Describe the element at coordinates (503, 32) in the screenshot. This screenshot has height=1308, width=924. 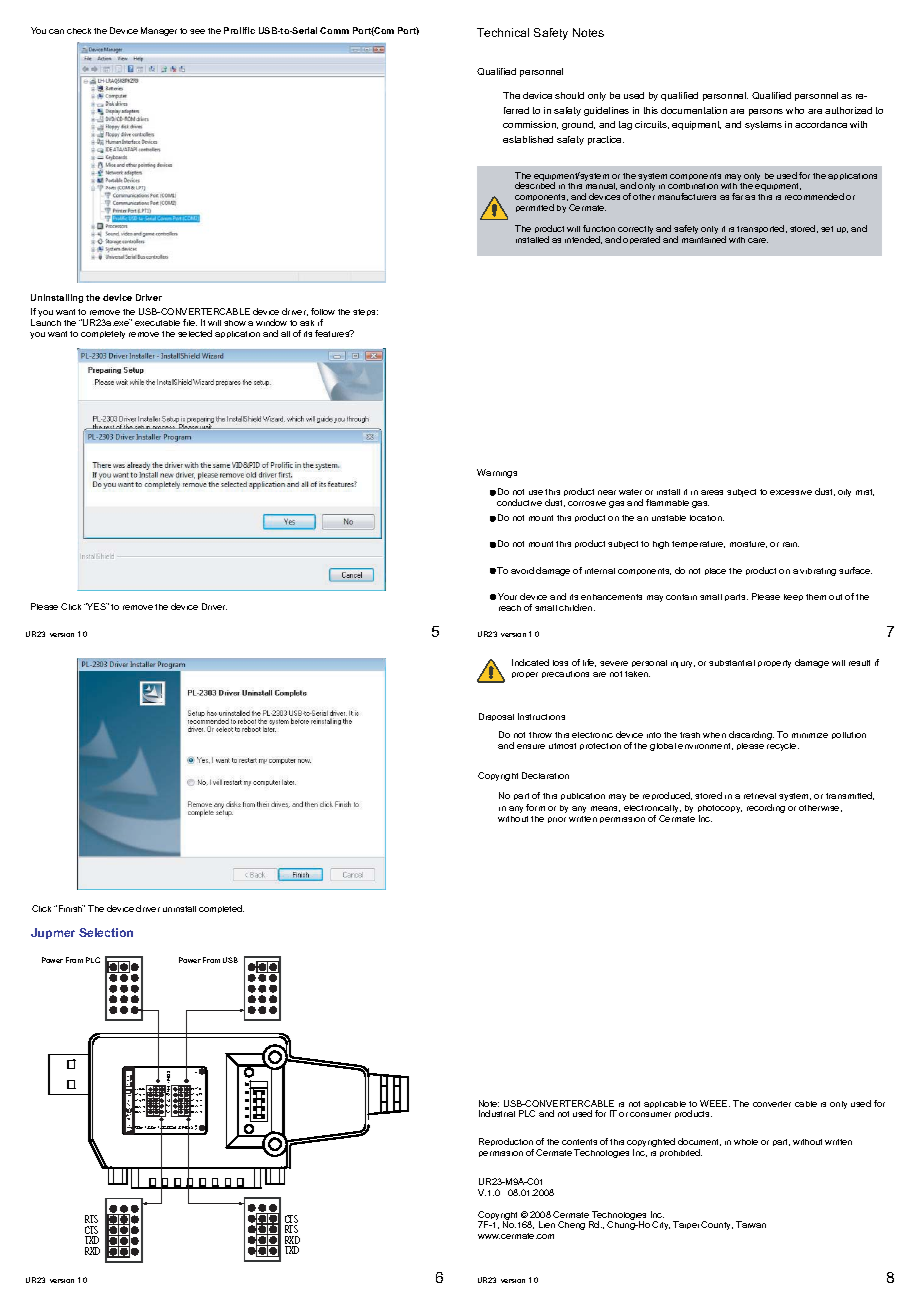
I see `Technical` at that location.
